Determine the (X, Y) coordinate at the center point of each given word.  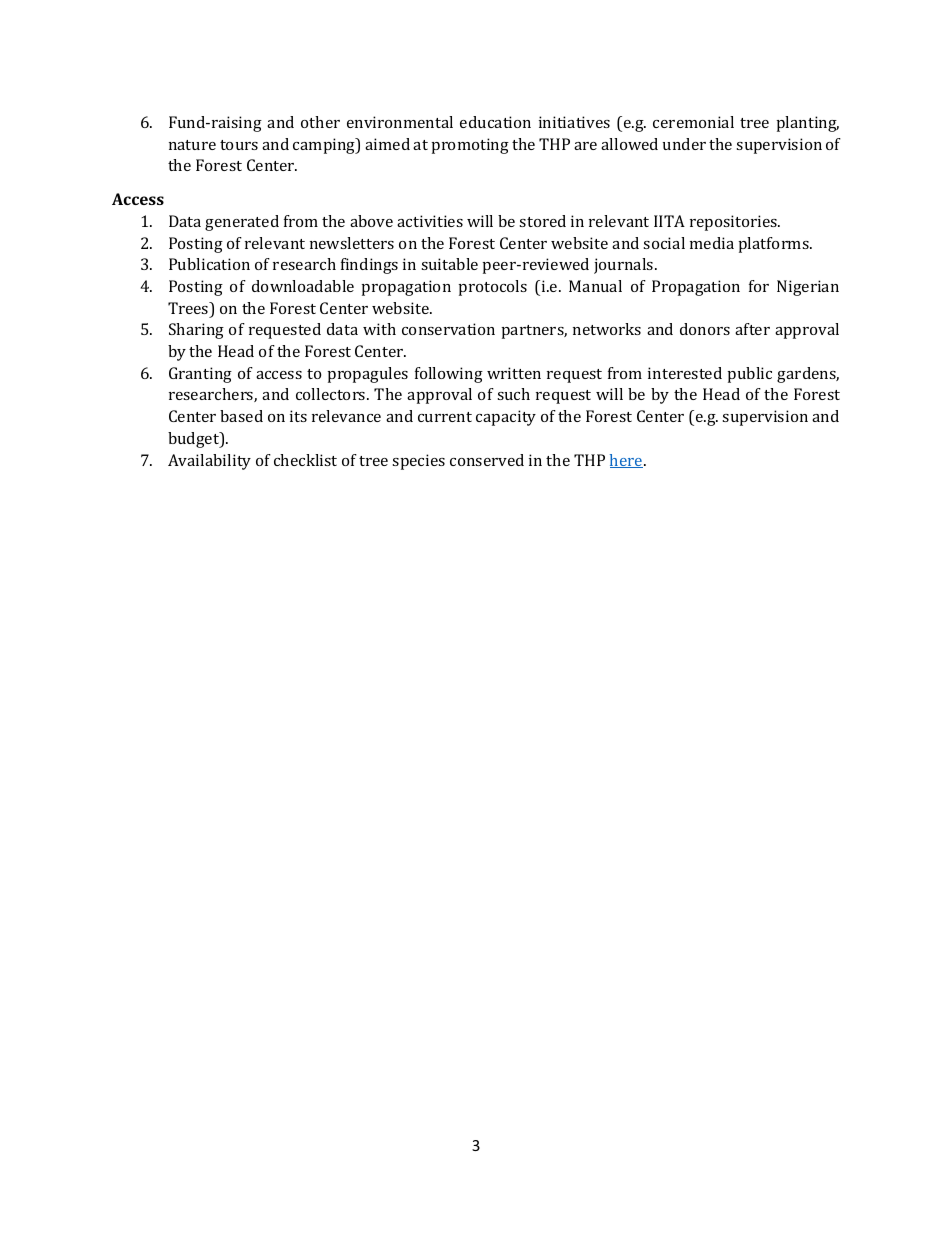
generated (242, 223)
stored (542, 221)
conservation (448, 329)
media (712, 243)
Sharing (196, 331)
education (495, 122)
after (752, 329)
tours (239, 145)
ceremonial (693, 122)
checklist (305, 460)
